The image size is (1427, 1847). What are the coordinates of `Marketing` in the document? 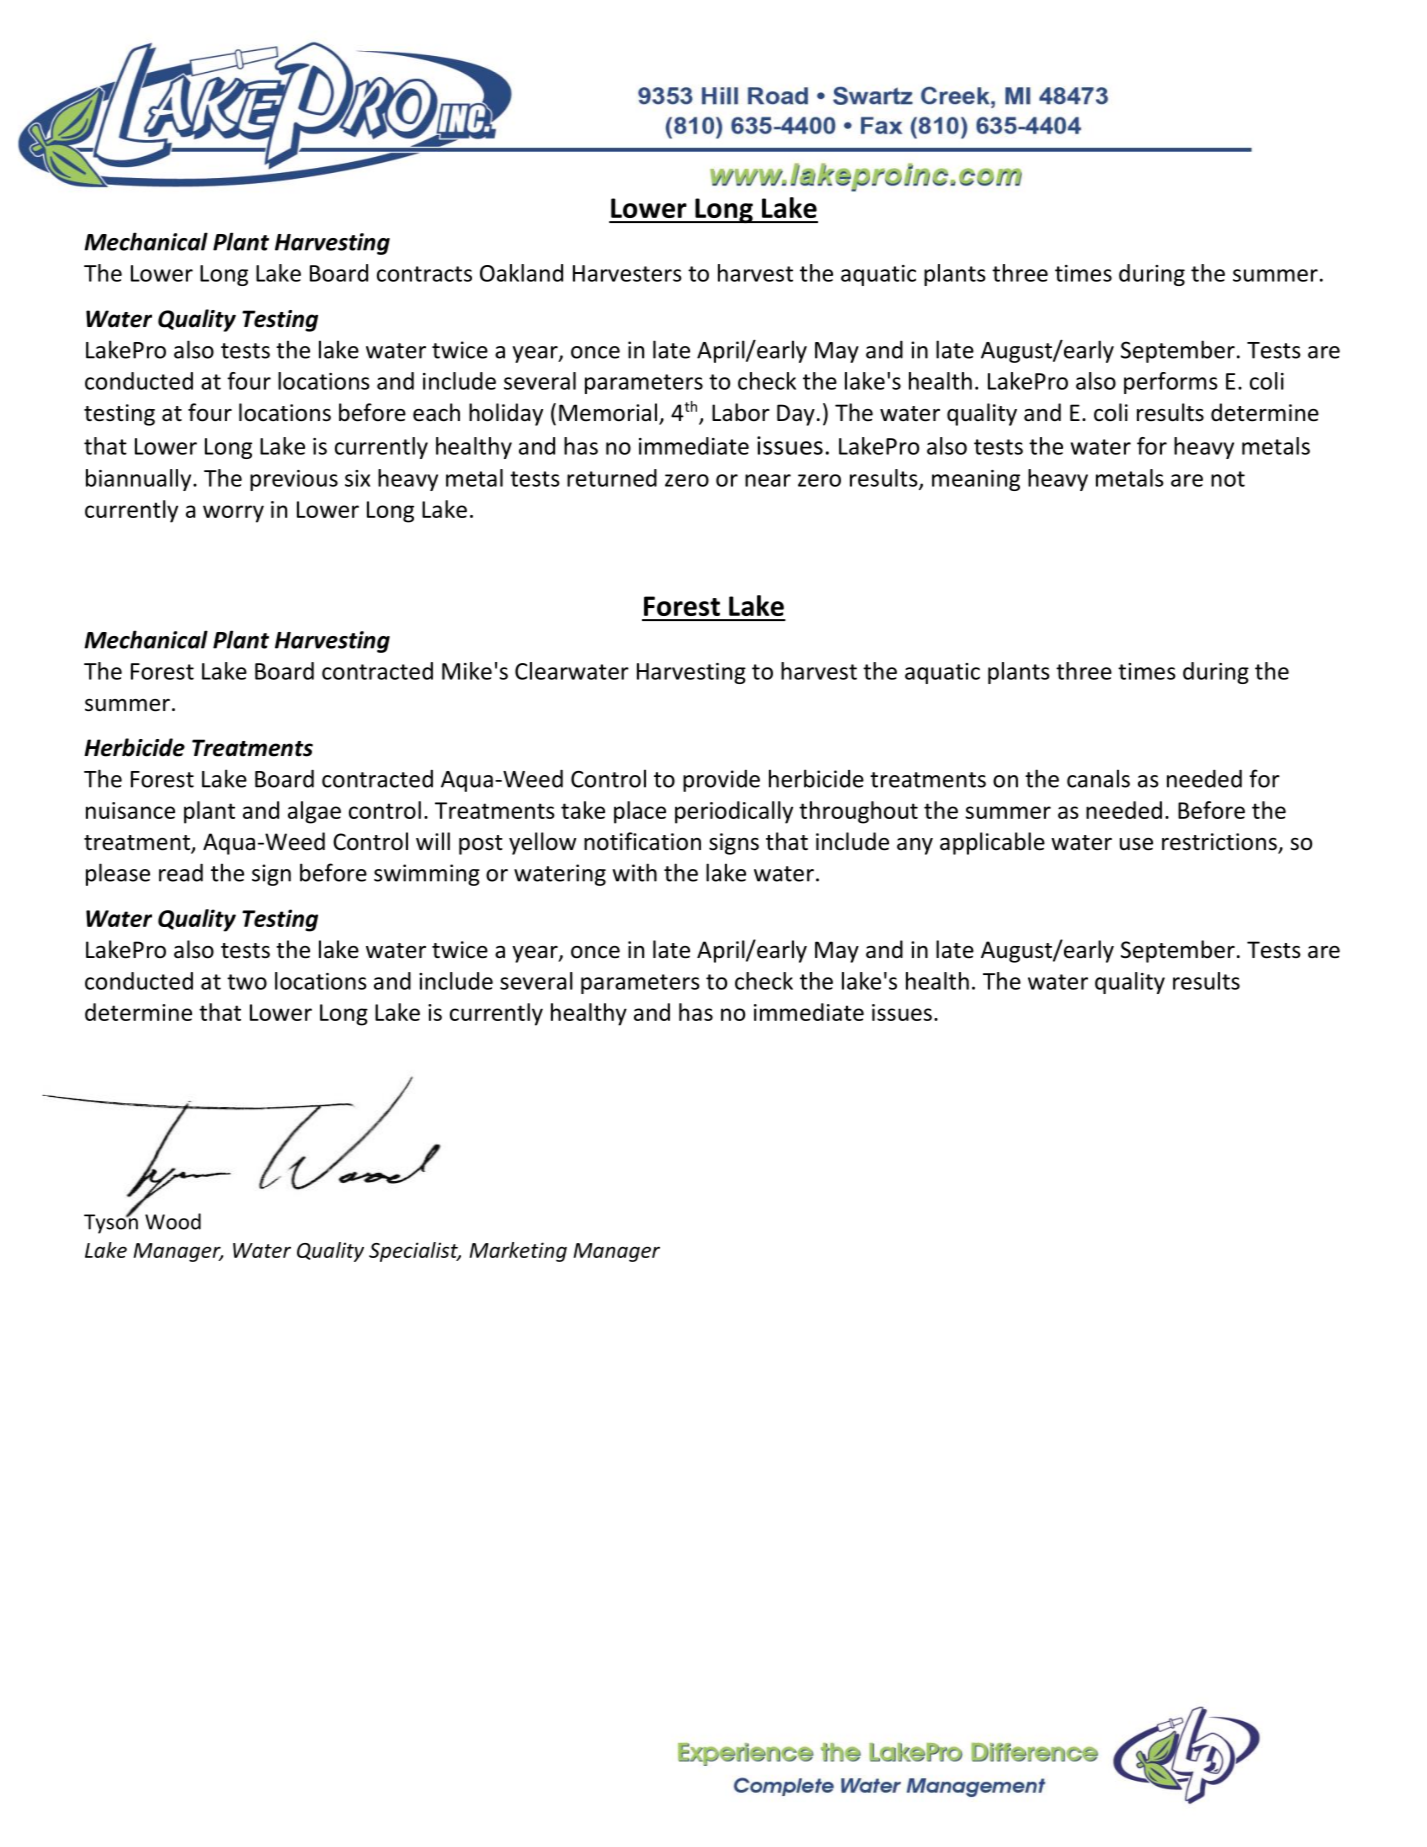 It's located at (518, 1252).
